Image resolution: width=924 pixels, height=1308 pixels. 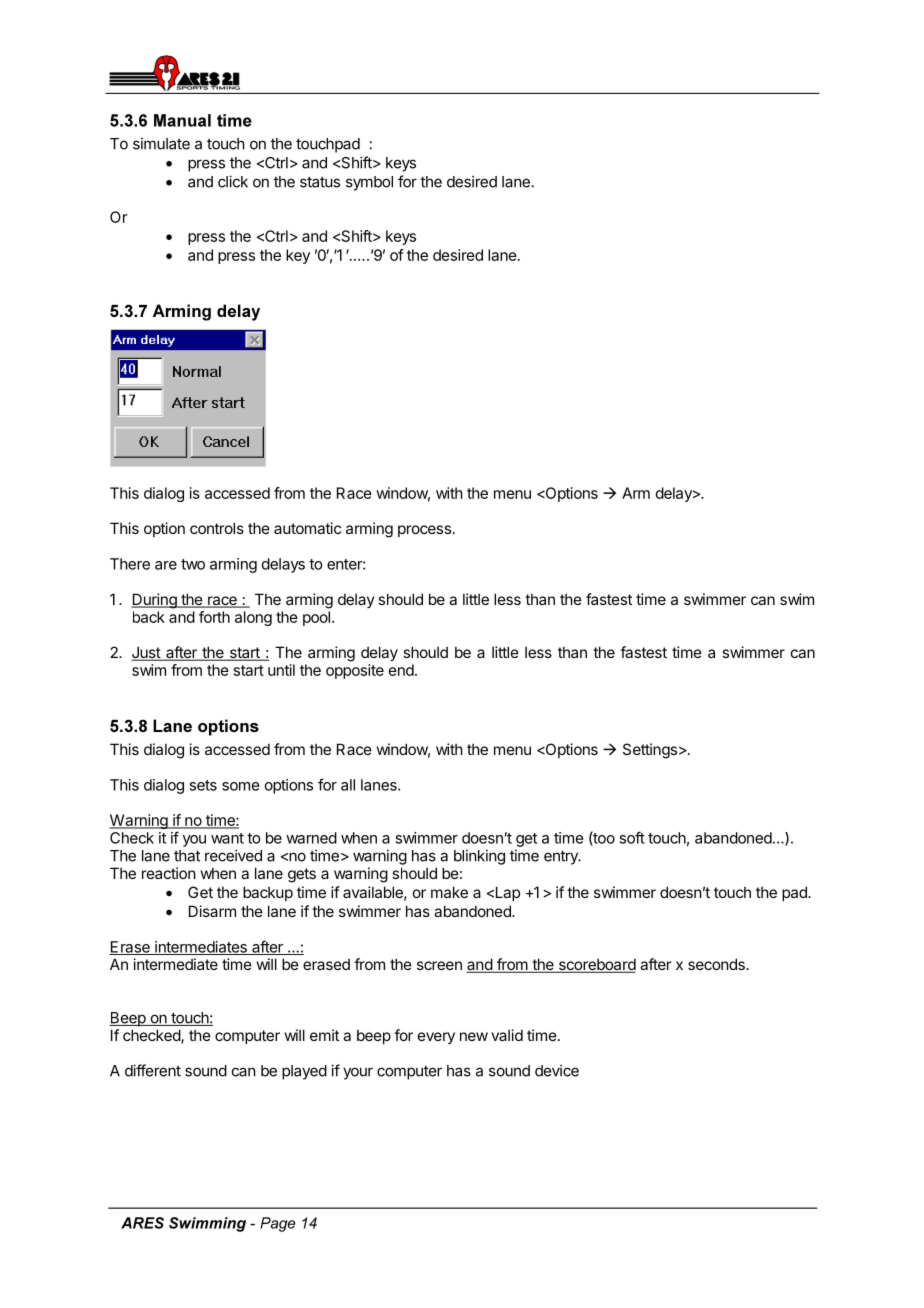 What do you see at coordinates (401, 670) in the screenshot?
I see `end` at bounding box center [401, 670].
